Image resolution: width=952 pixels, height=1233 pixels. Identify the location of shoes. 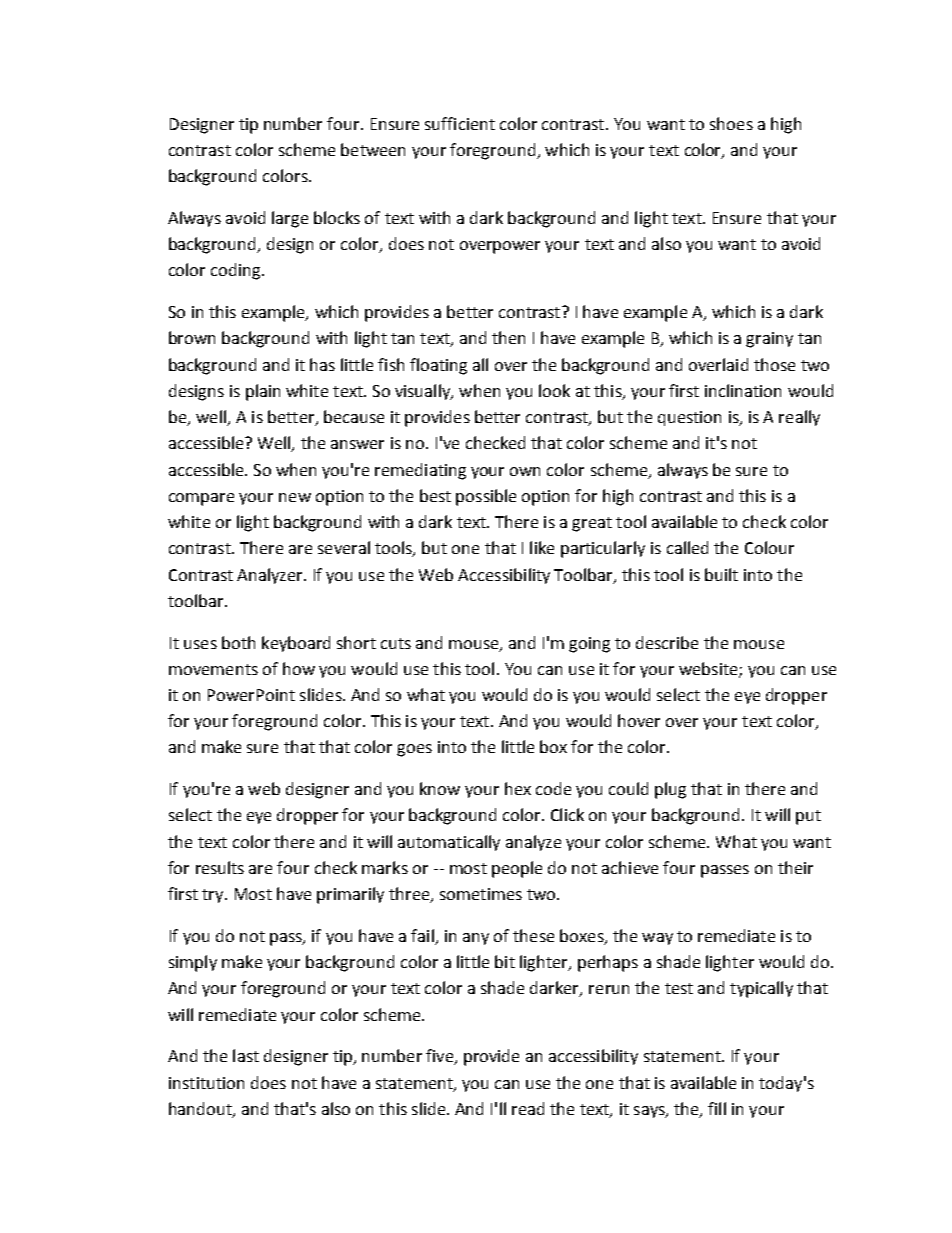
(731, 123).
